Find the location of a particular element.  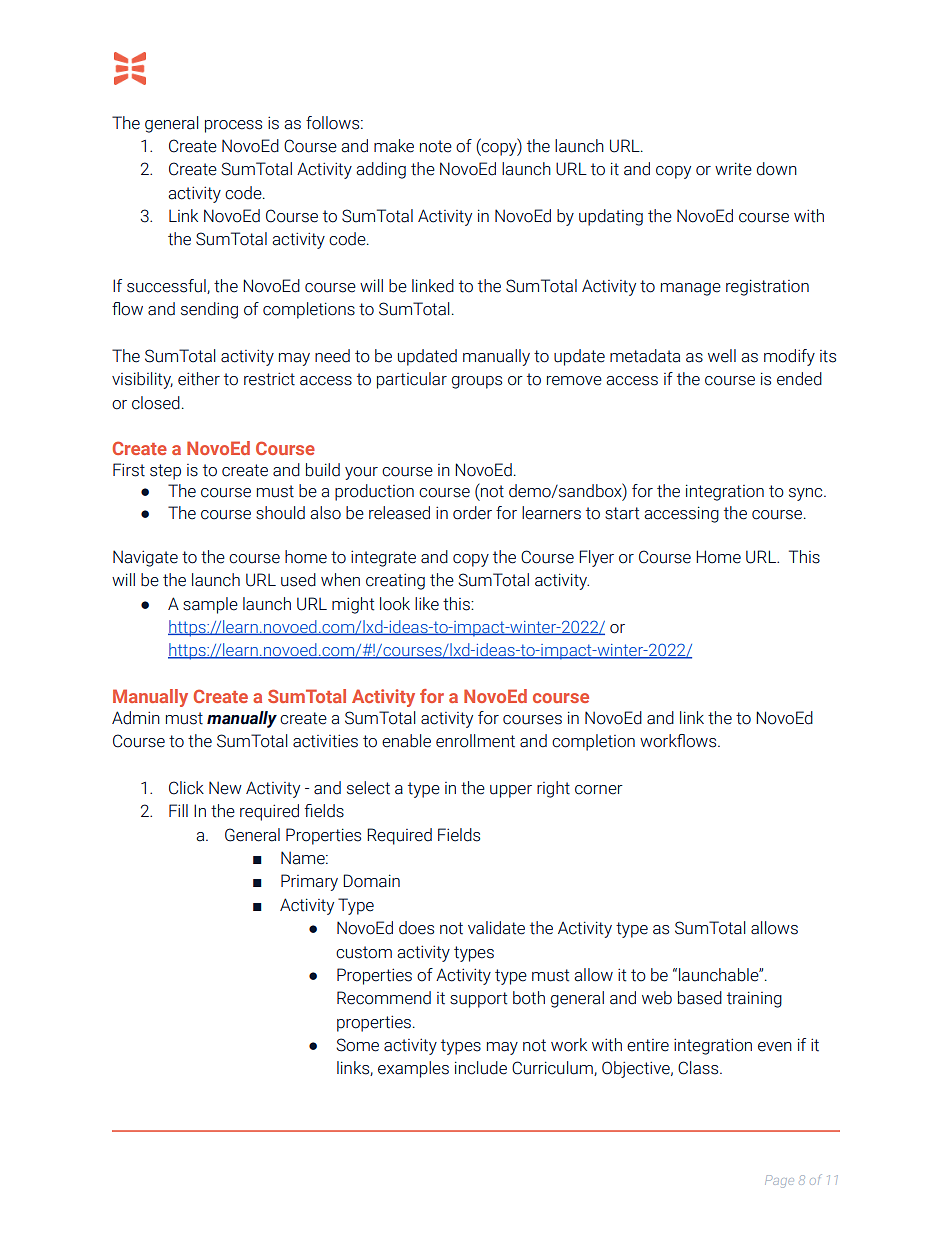

note is located at coordinates (436, 146).
